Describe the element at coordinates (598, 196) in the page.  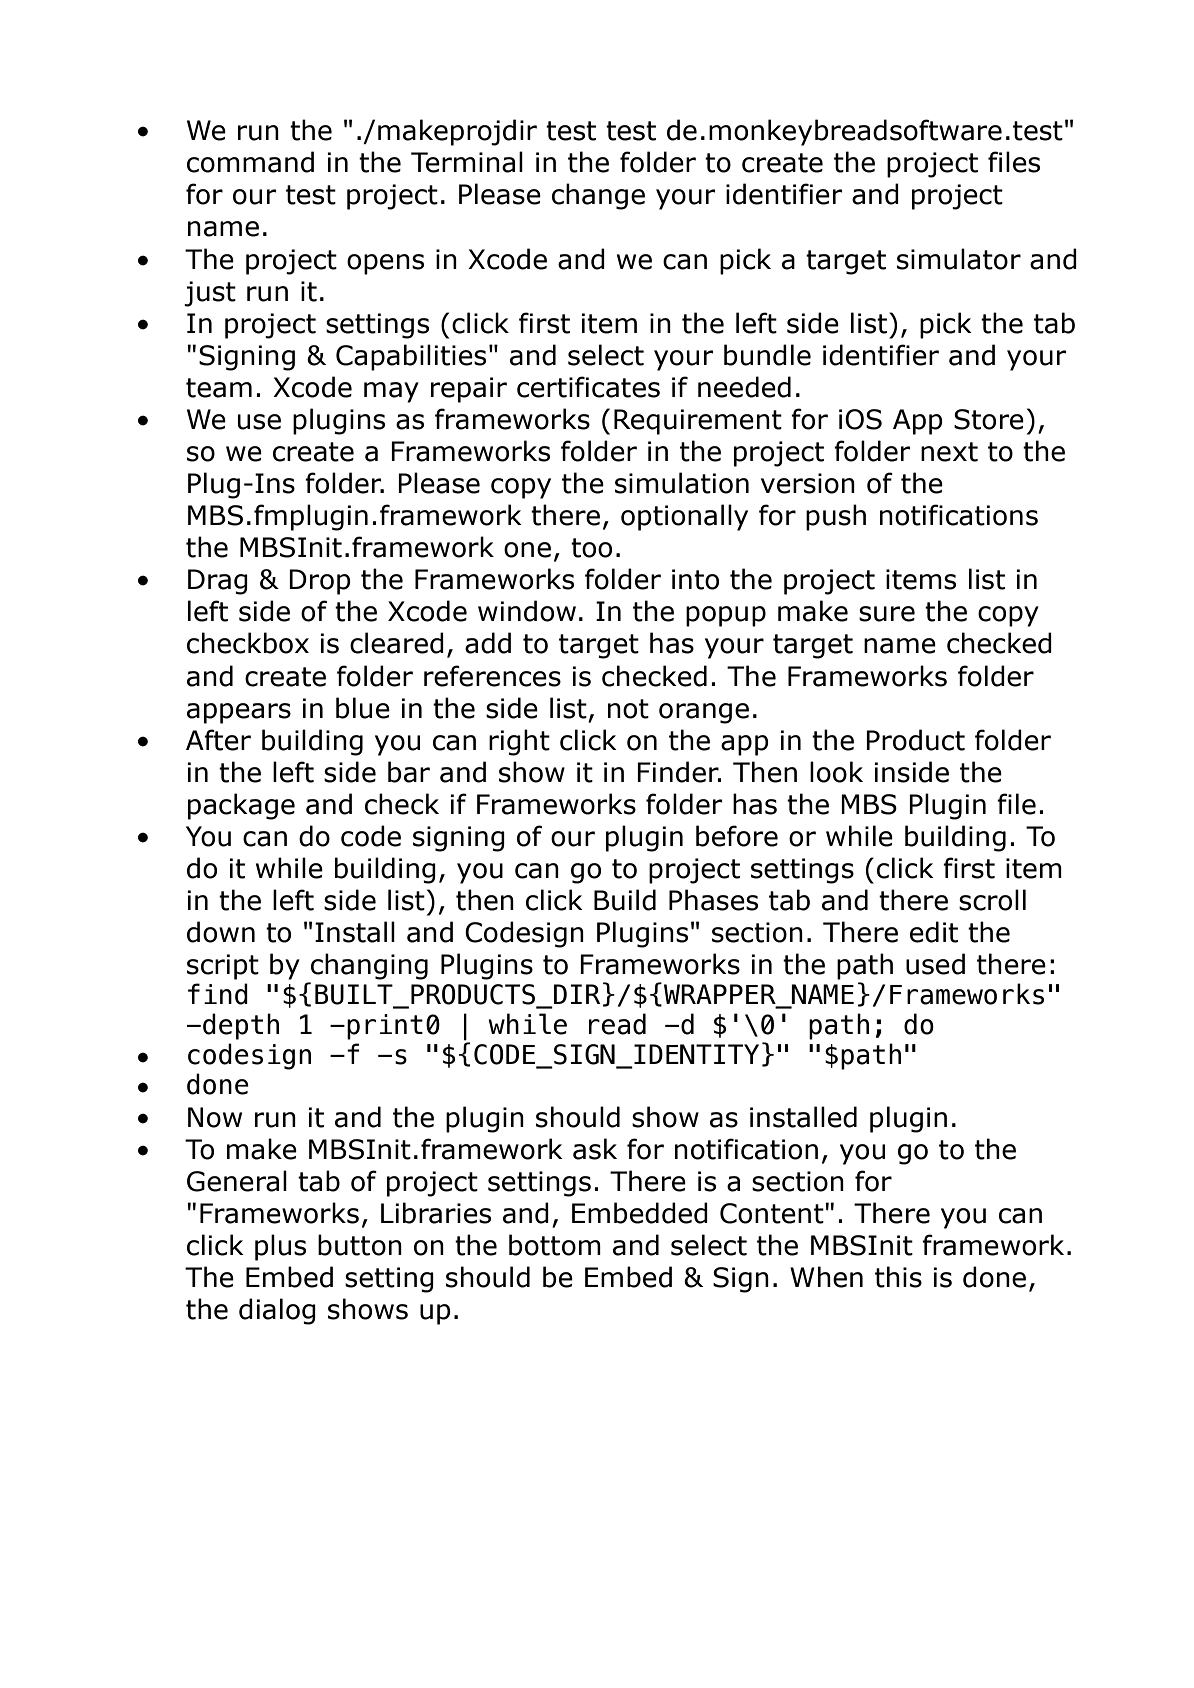
I see `change` at that location.
